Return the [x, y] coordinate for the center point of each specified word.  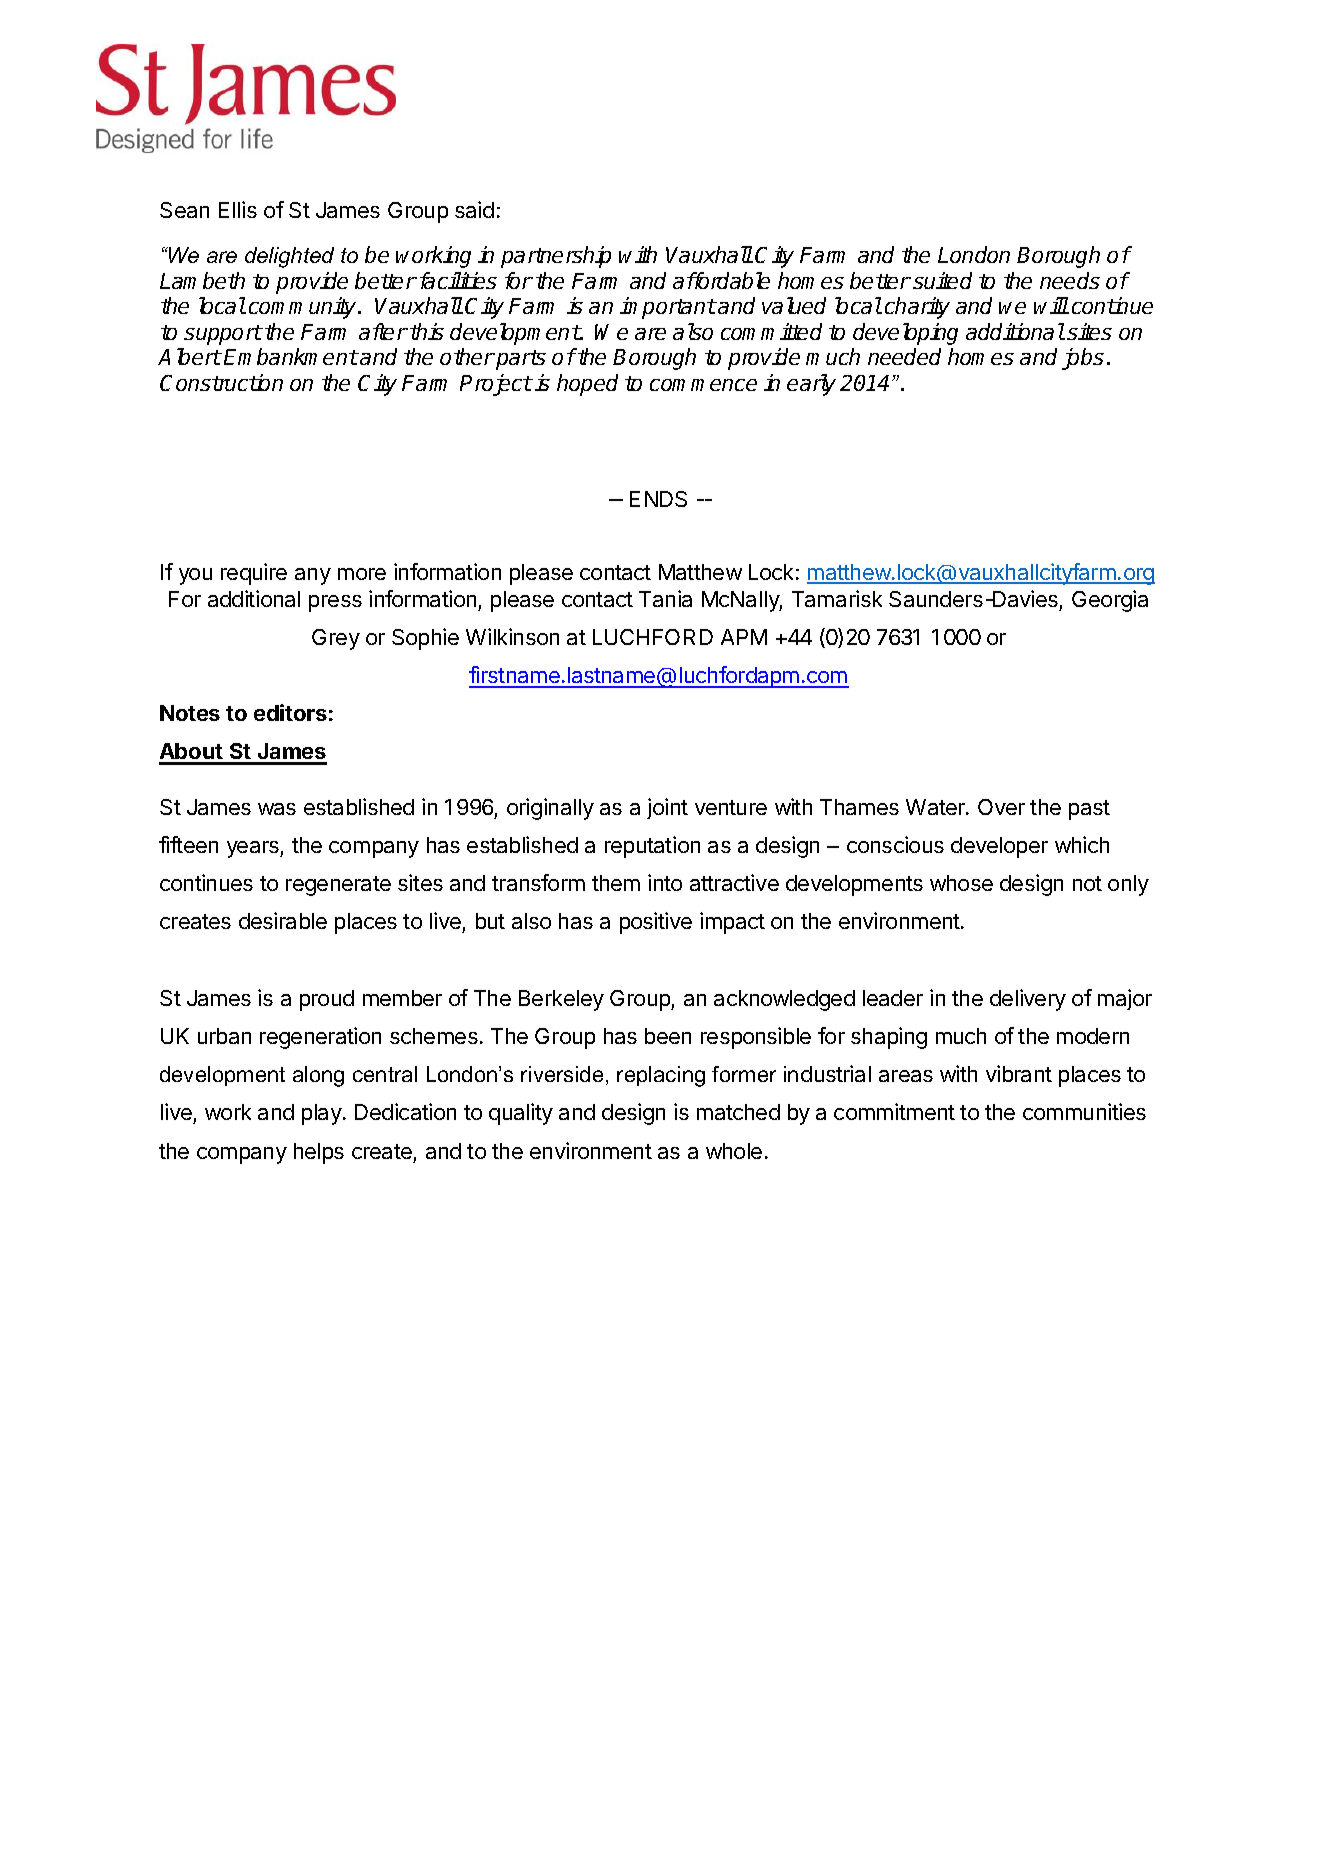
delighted [289, 257]
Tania [665, 598]
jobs [1083, 359]
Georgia [1110, 601]
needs [1070, 280]
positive [656, 923]
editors [290, 712]
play [323, 1114]
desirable [283, 920]
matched [738, 1112]
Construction [221, 382]
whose [961, 883]
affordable [721, 280]
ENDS [658, 499]
